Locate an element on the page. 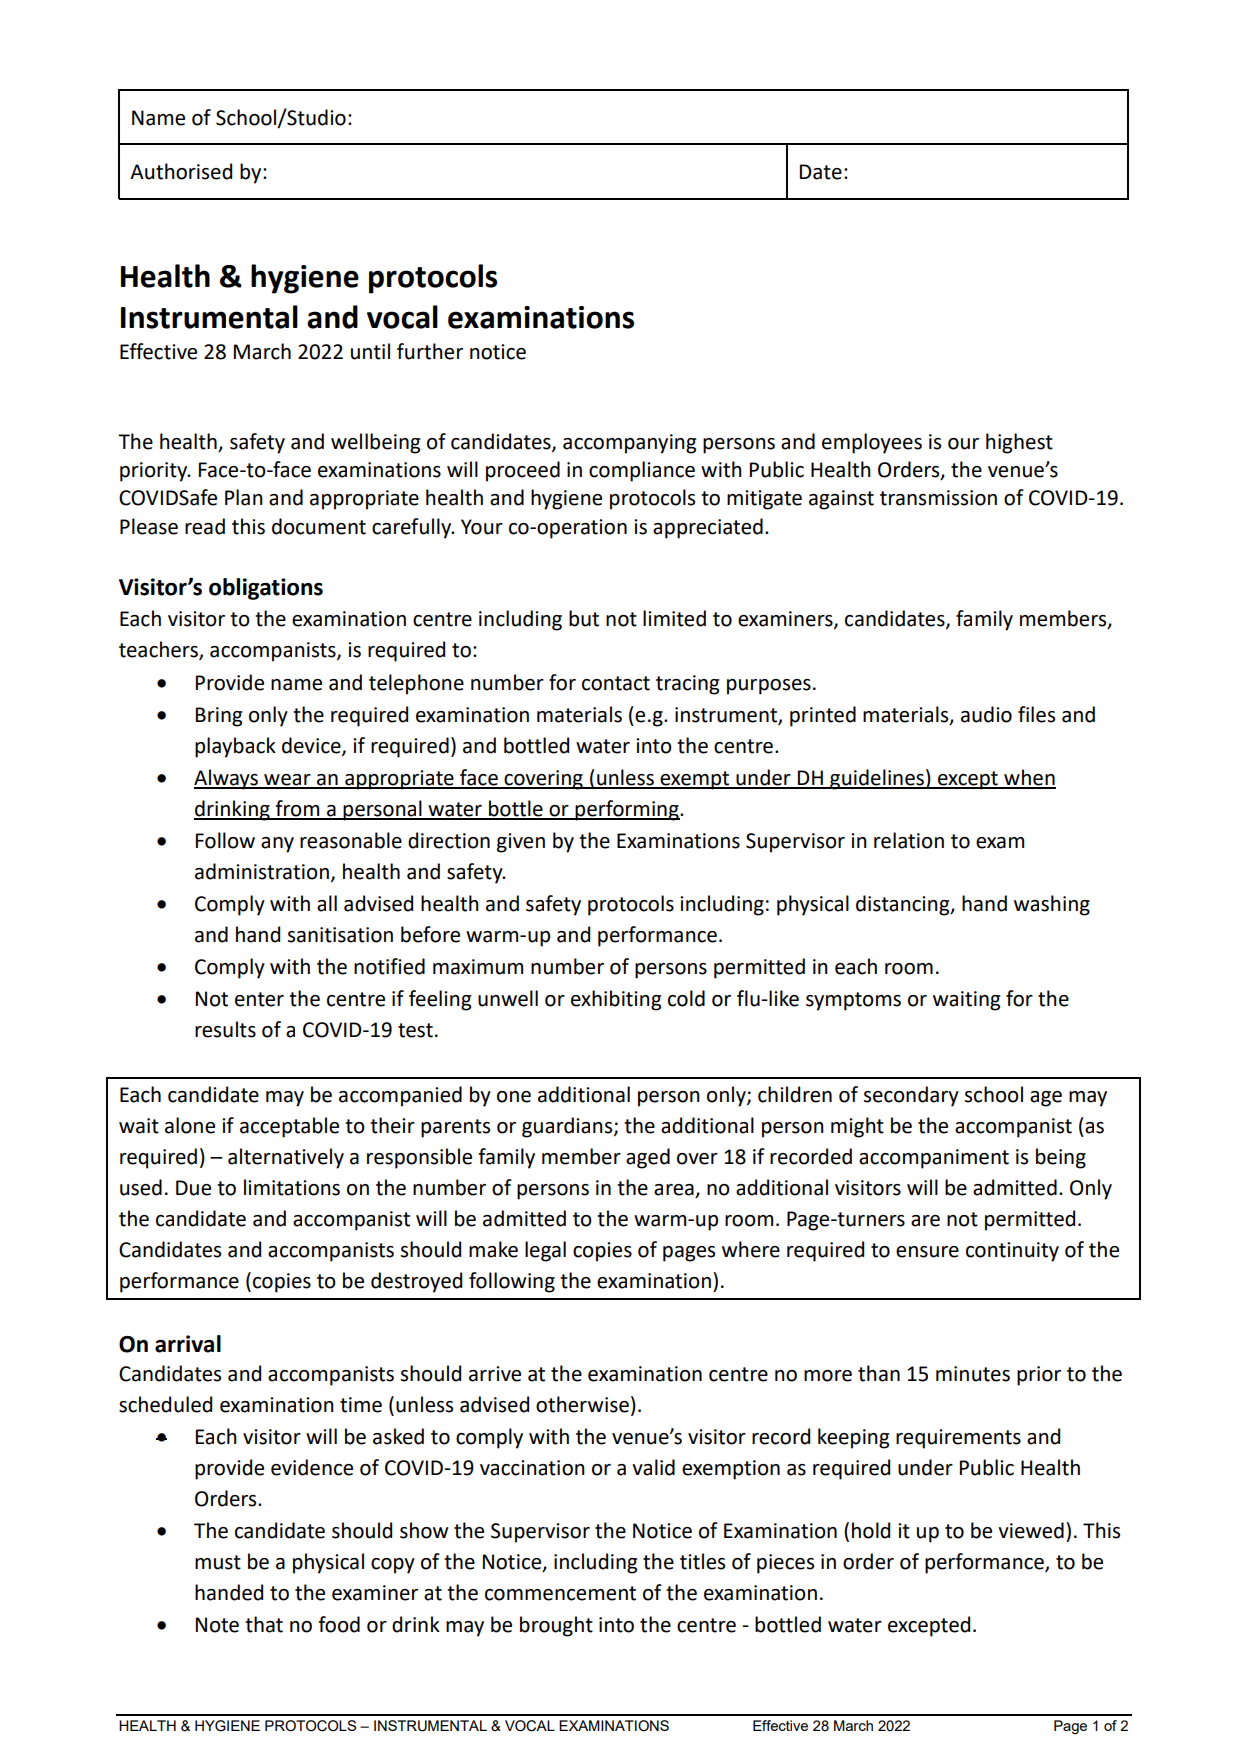 The height and width of the image is (1764, 1247). further is located at coordinates (430, 351).
